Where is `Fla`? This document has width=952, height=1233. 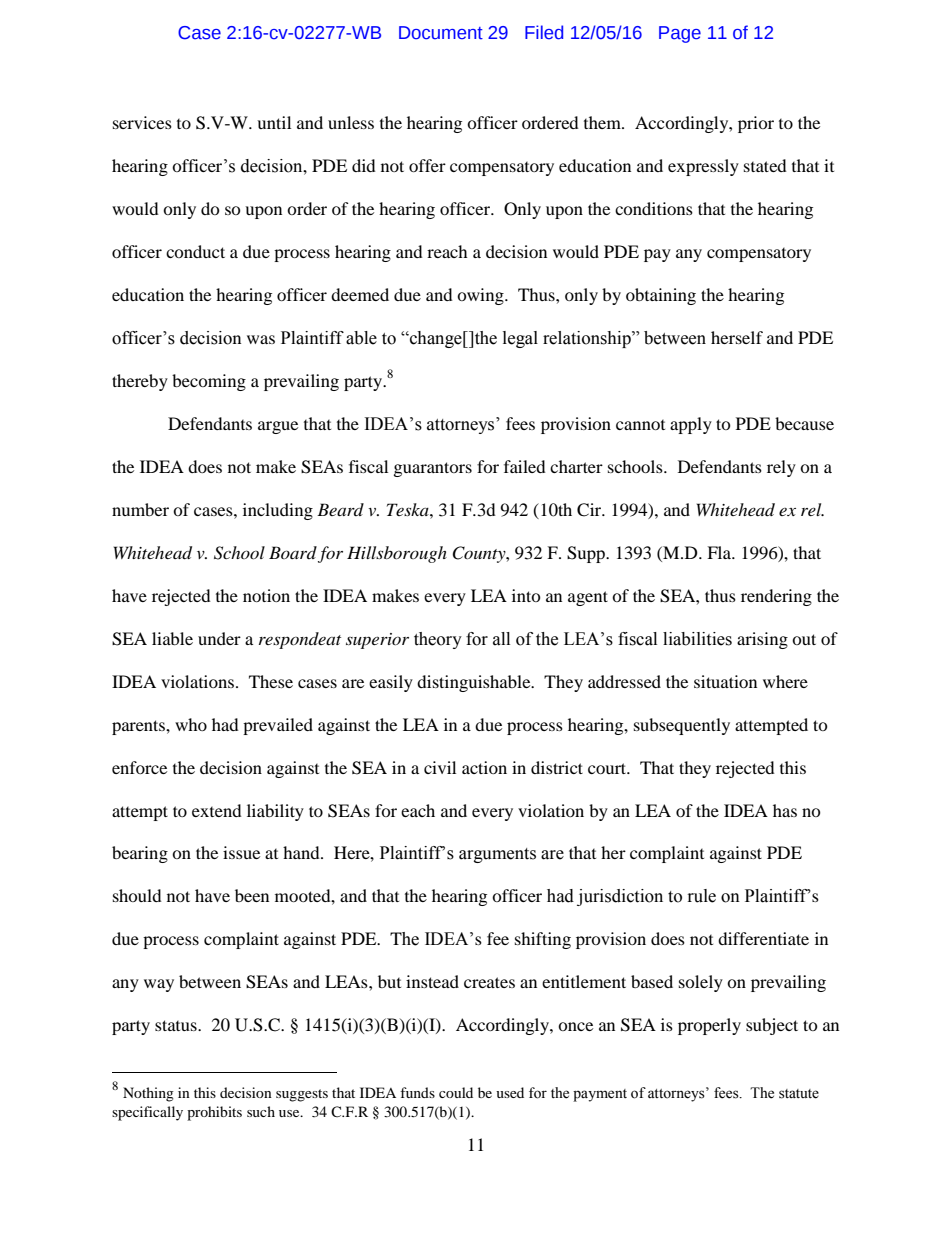 Fla is located at coordinates (720, 552).
